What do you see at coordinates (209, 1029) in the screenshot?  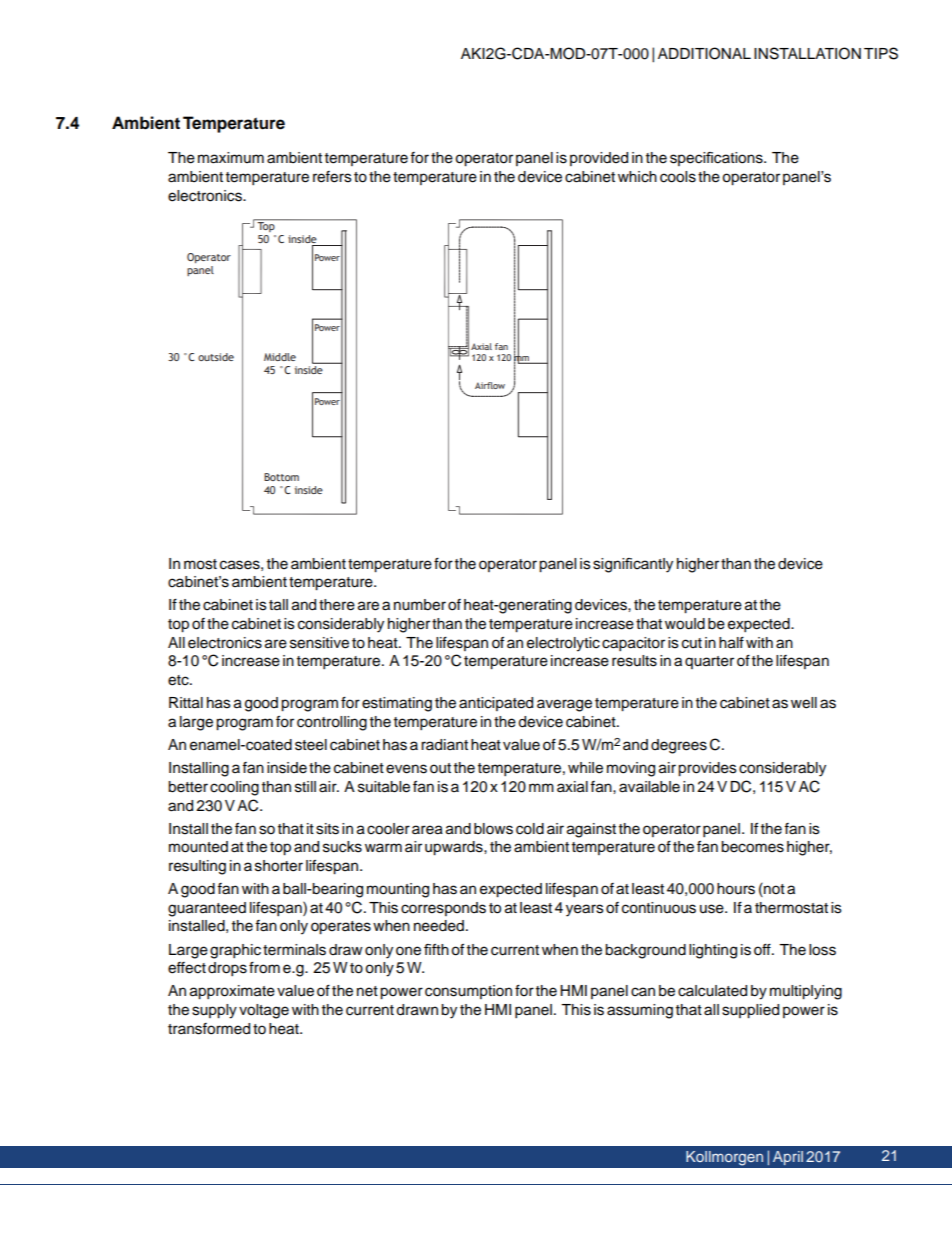 I see `transformed` at bounding box center [209, 1029].
